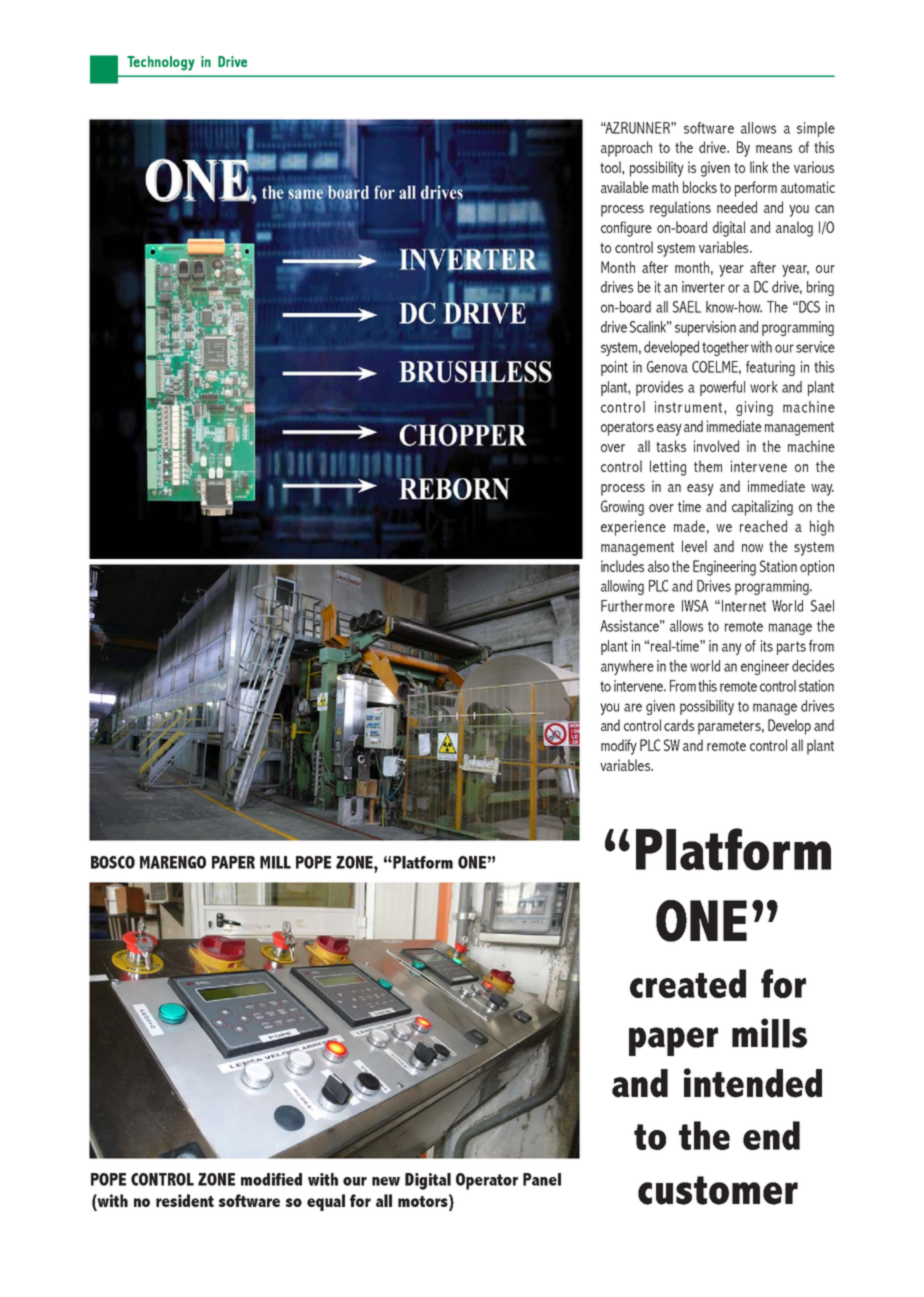 Image resolution: width=924 pixels, height=1297 pixels. I want to click on Panel, so click(542, 1179).
